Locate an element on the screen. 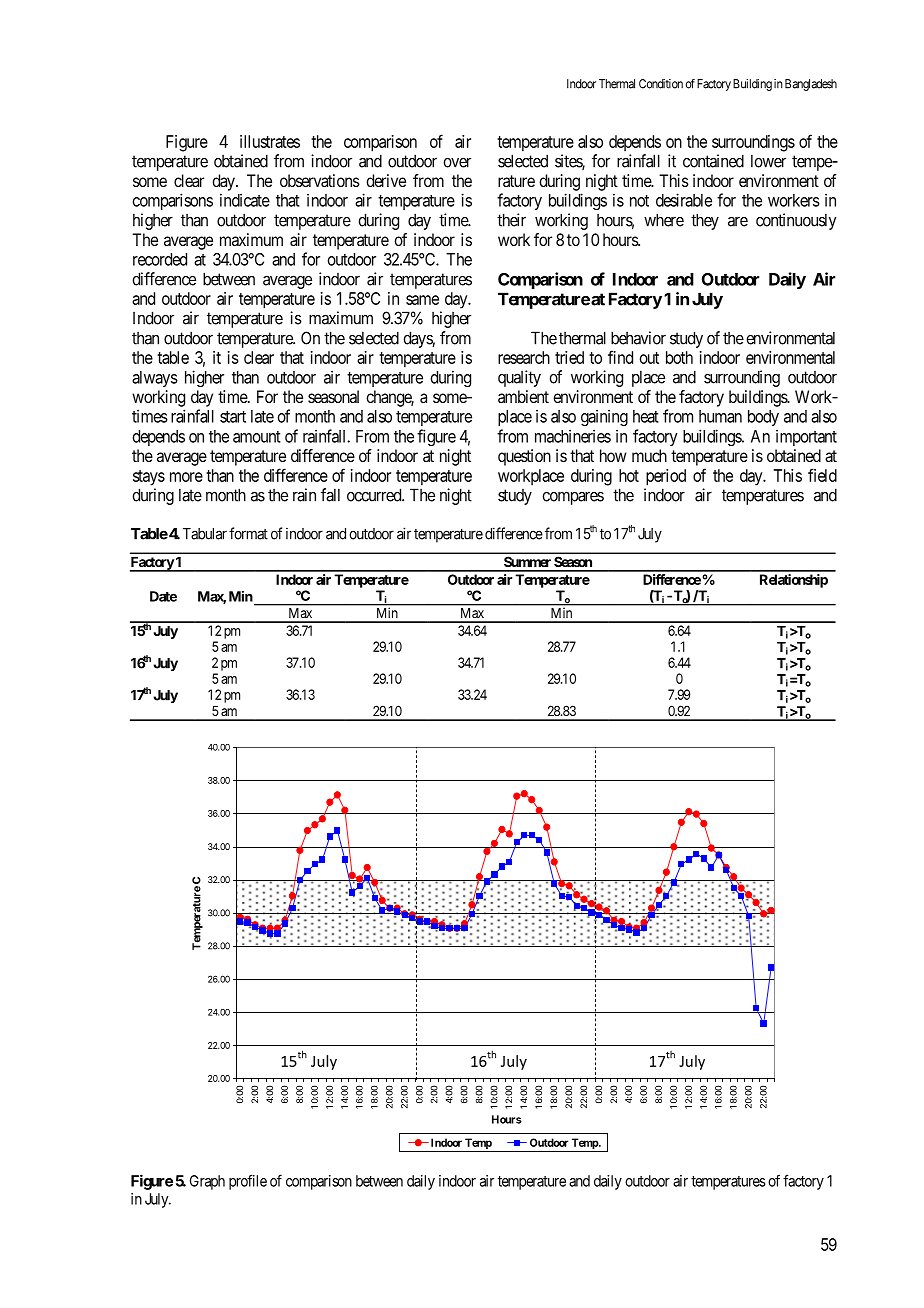  Date is located at coordinates (163, 596).
